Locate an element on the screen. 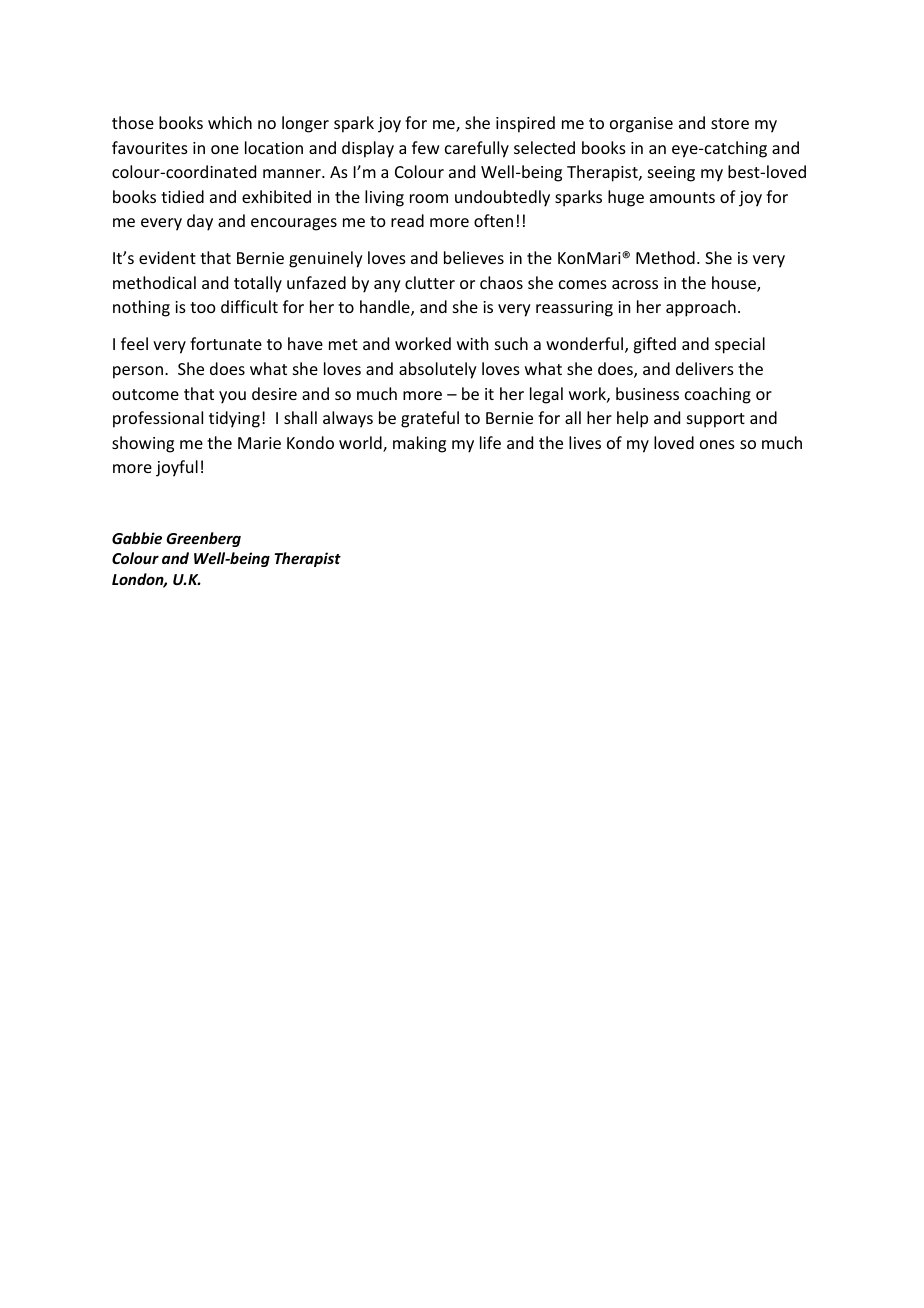 Image resolution: width=924 pixels, height=1308 pixels. organise is located at coordinates (641, 125).
